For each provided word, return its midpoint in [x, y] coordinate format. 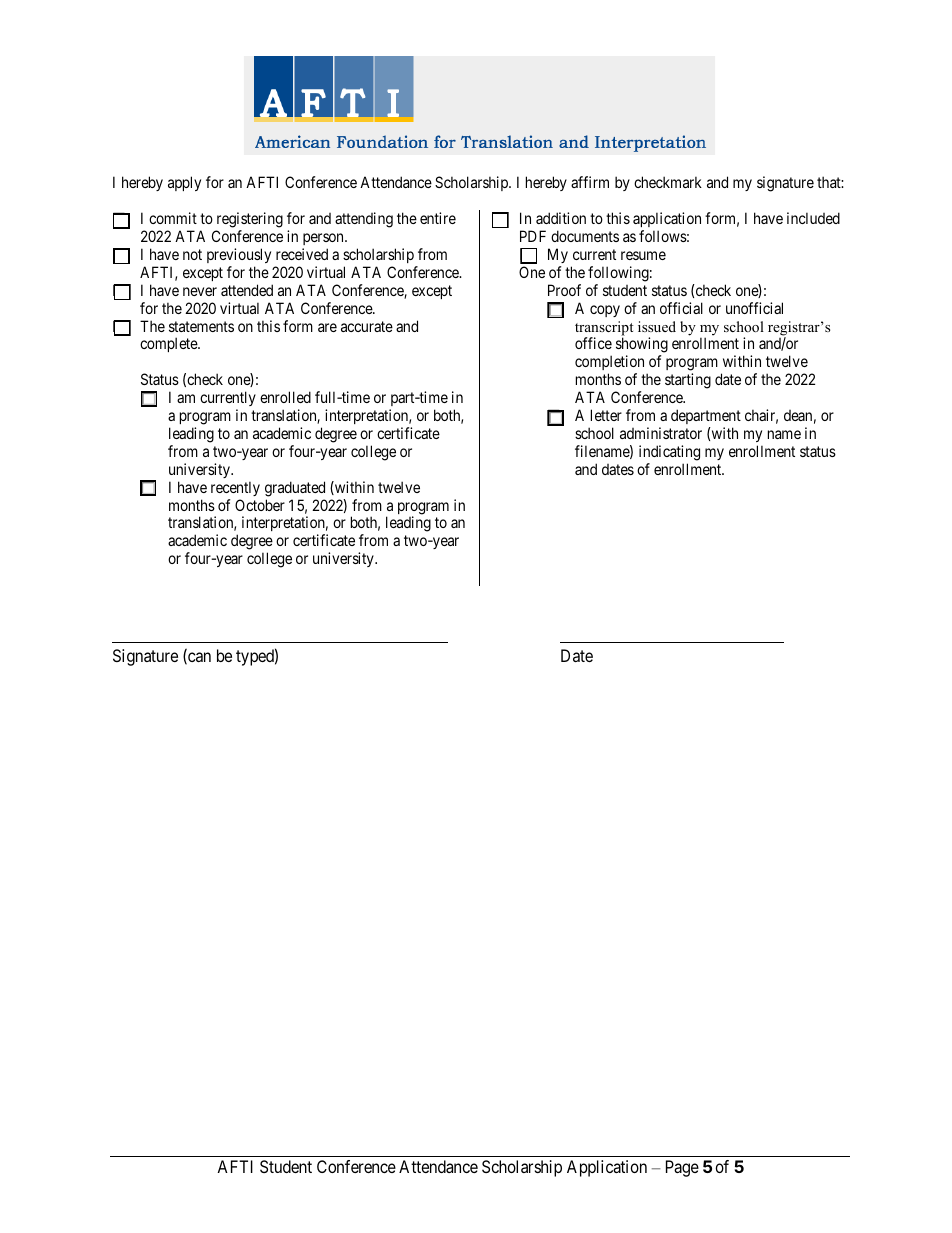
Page [682, 1168]
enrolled [285, 397]
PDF [533, 236]
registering [250, 220]
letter [606, 415]
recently [235, 488]
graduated [295, 489]
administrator [661, 433]
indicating [669, 453]
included [813, 218]
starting [688, 381]
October [260, 505]
